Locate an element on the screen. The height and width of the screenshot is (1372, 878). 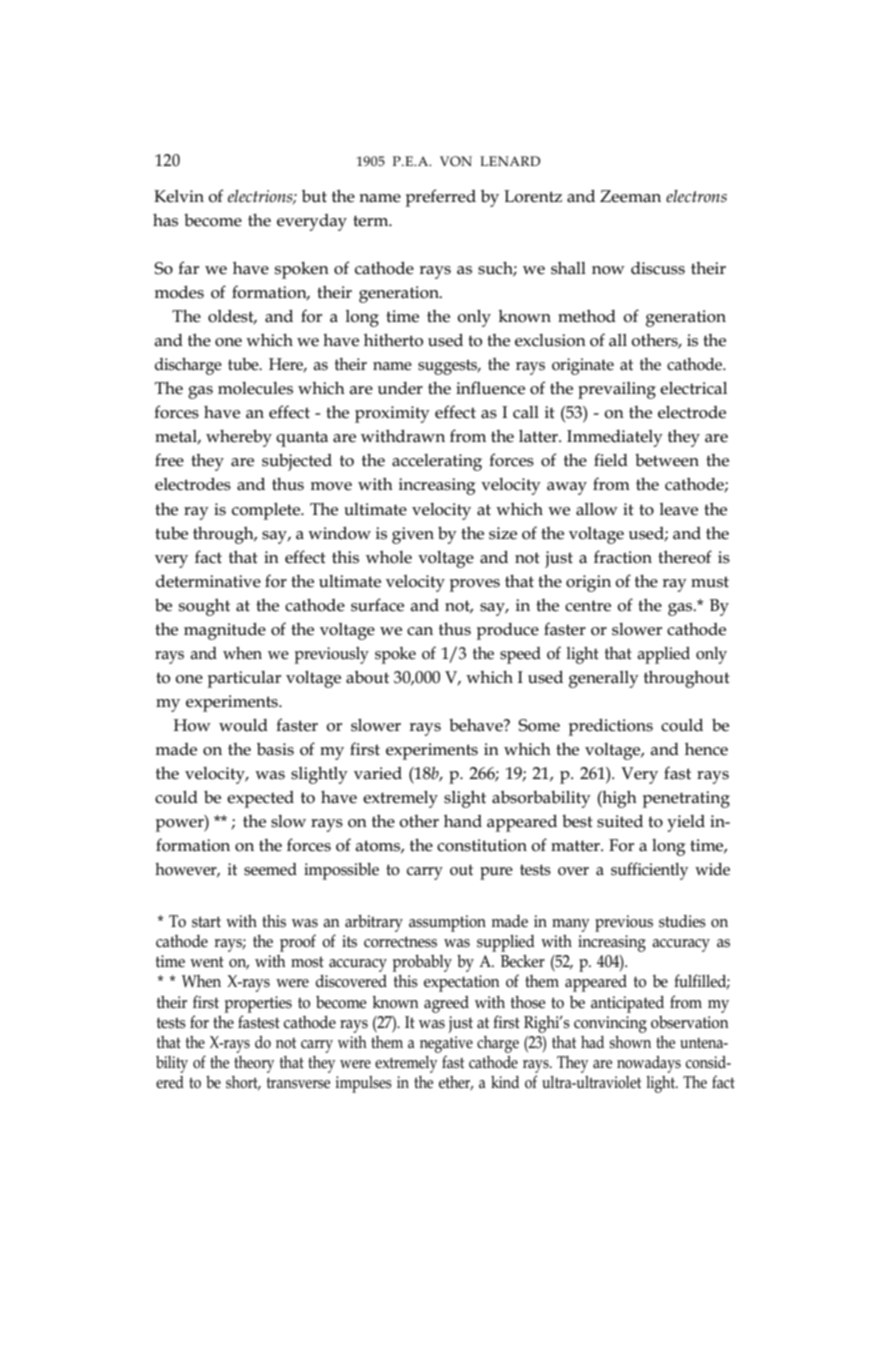
molecules is located at coordinates (255, 388).
